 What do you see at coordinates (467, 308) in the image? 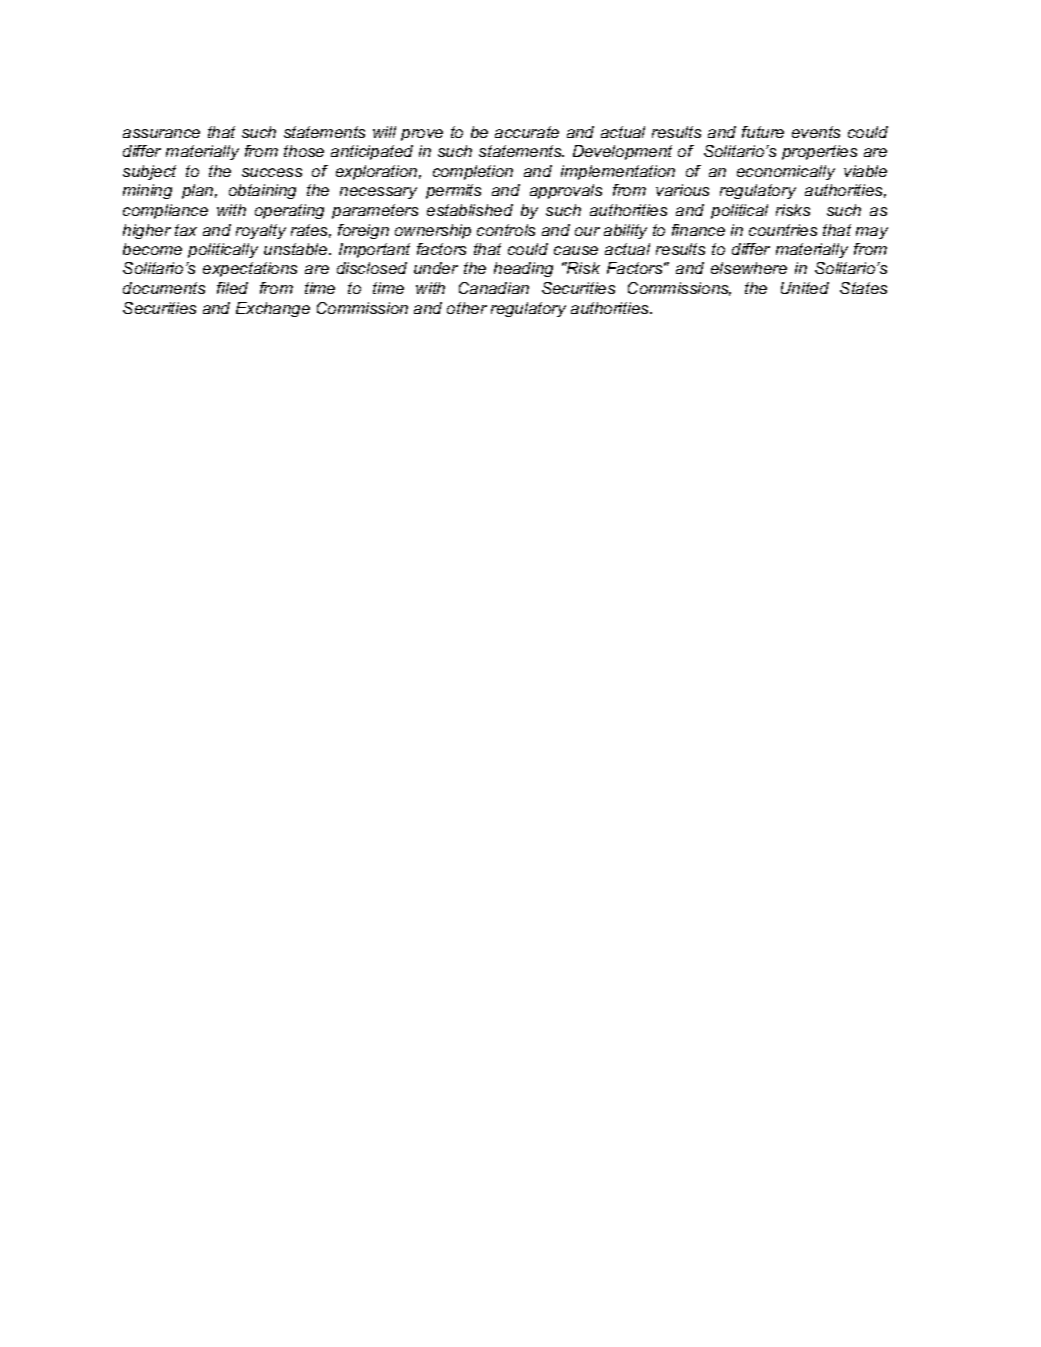
I see `other` at bounding box center [467, 308].
